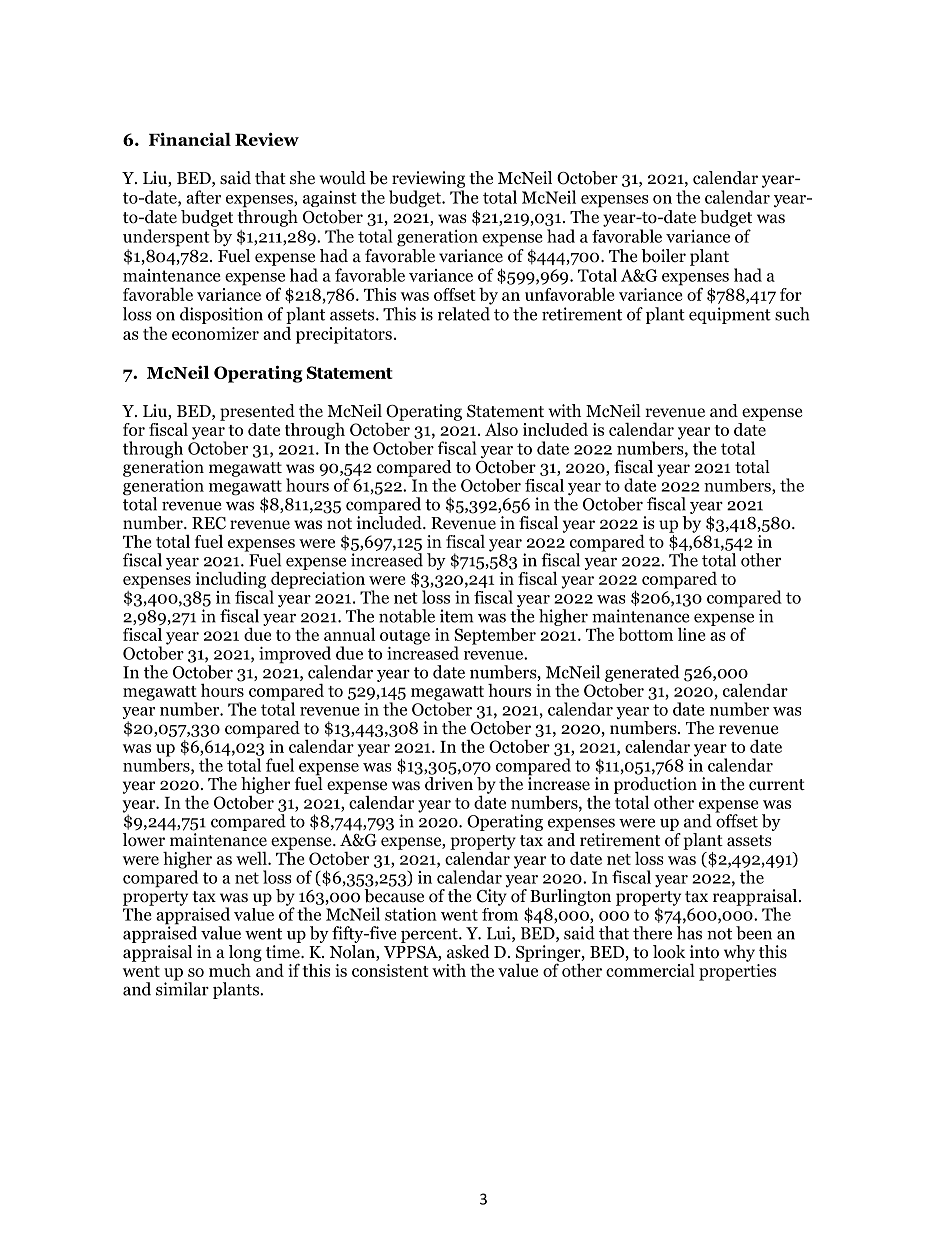 The width and height of the screenshot is (952, 1233). I want to click on line, so click(692, 634).
